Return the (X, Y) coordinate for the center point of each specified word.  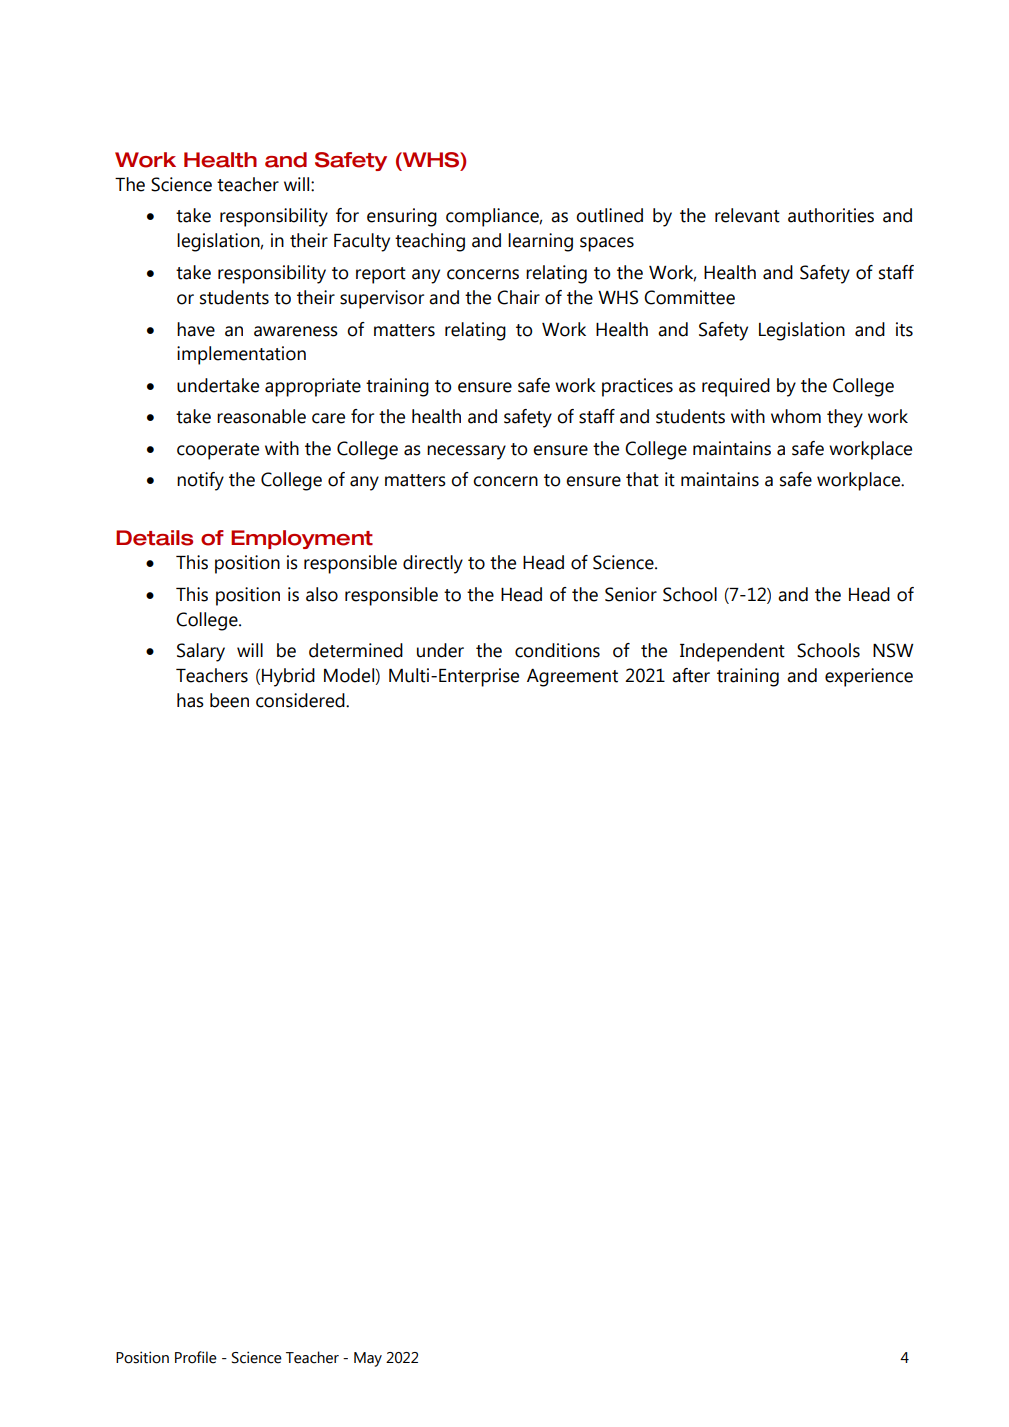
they (845, 418)
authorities (831, 215)
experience (869, 677)
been (229, 700)
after (691, 675)
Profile (196, 1357)
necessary (466, 452)
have (196, 329)
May (368, 1359)
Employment (302, 539)
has (190, 700)
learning (540, 242)
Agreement (572, 678)
